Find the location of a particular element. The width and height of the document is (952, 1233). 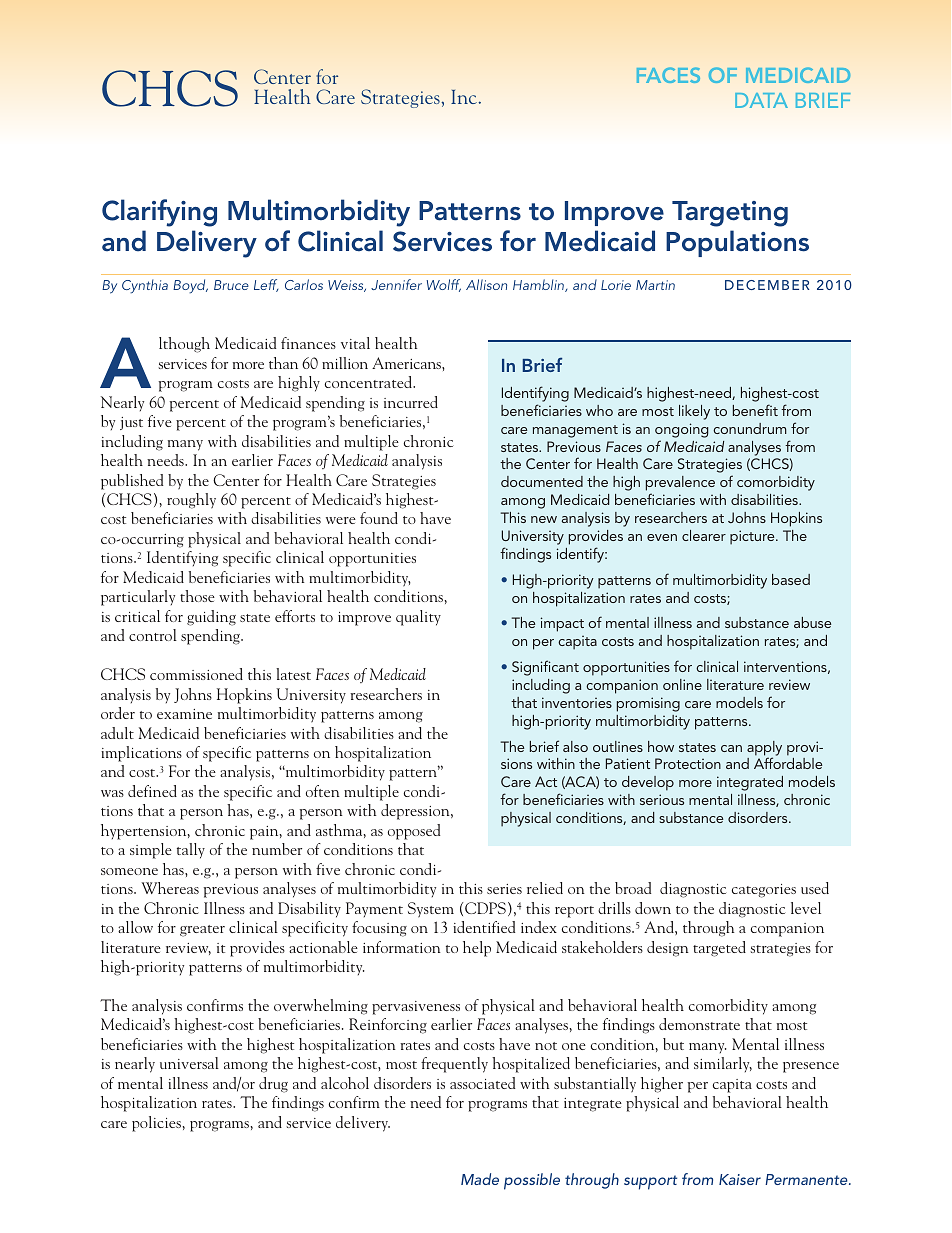

those is located at coordinates (197, 596).
